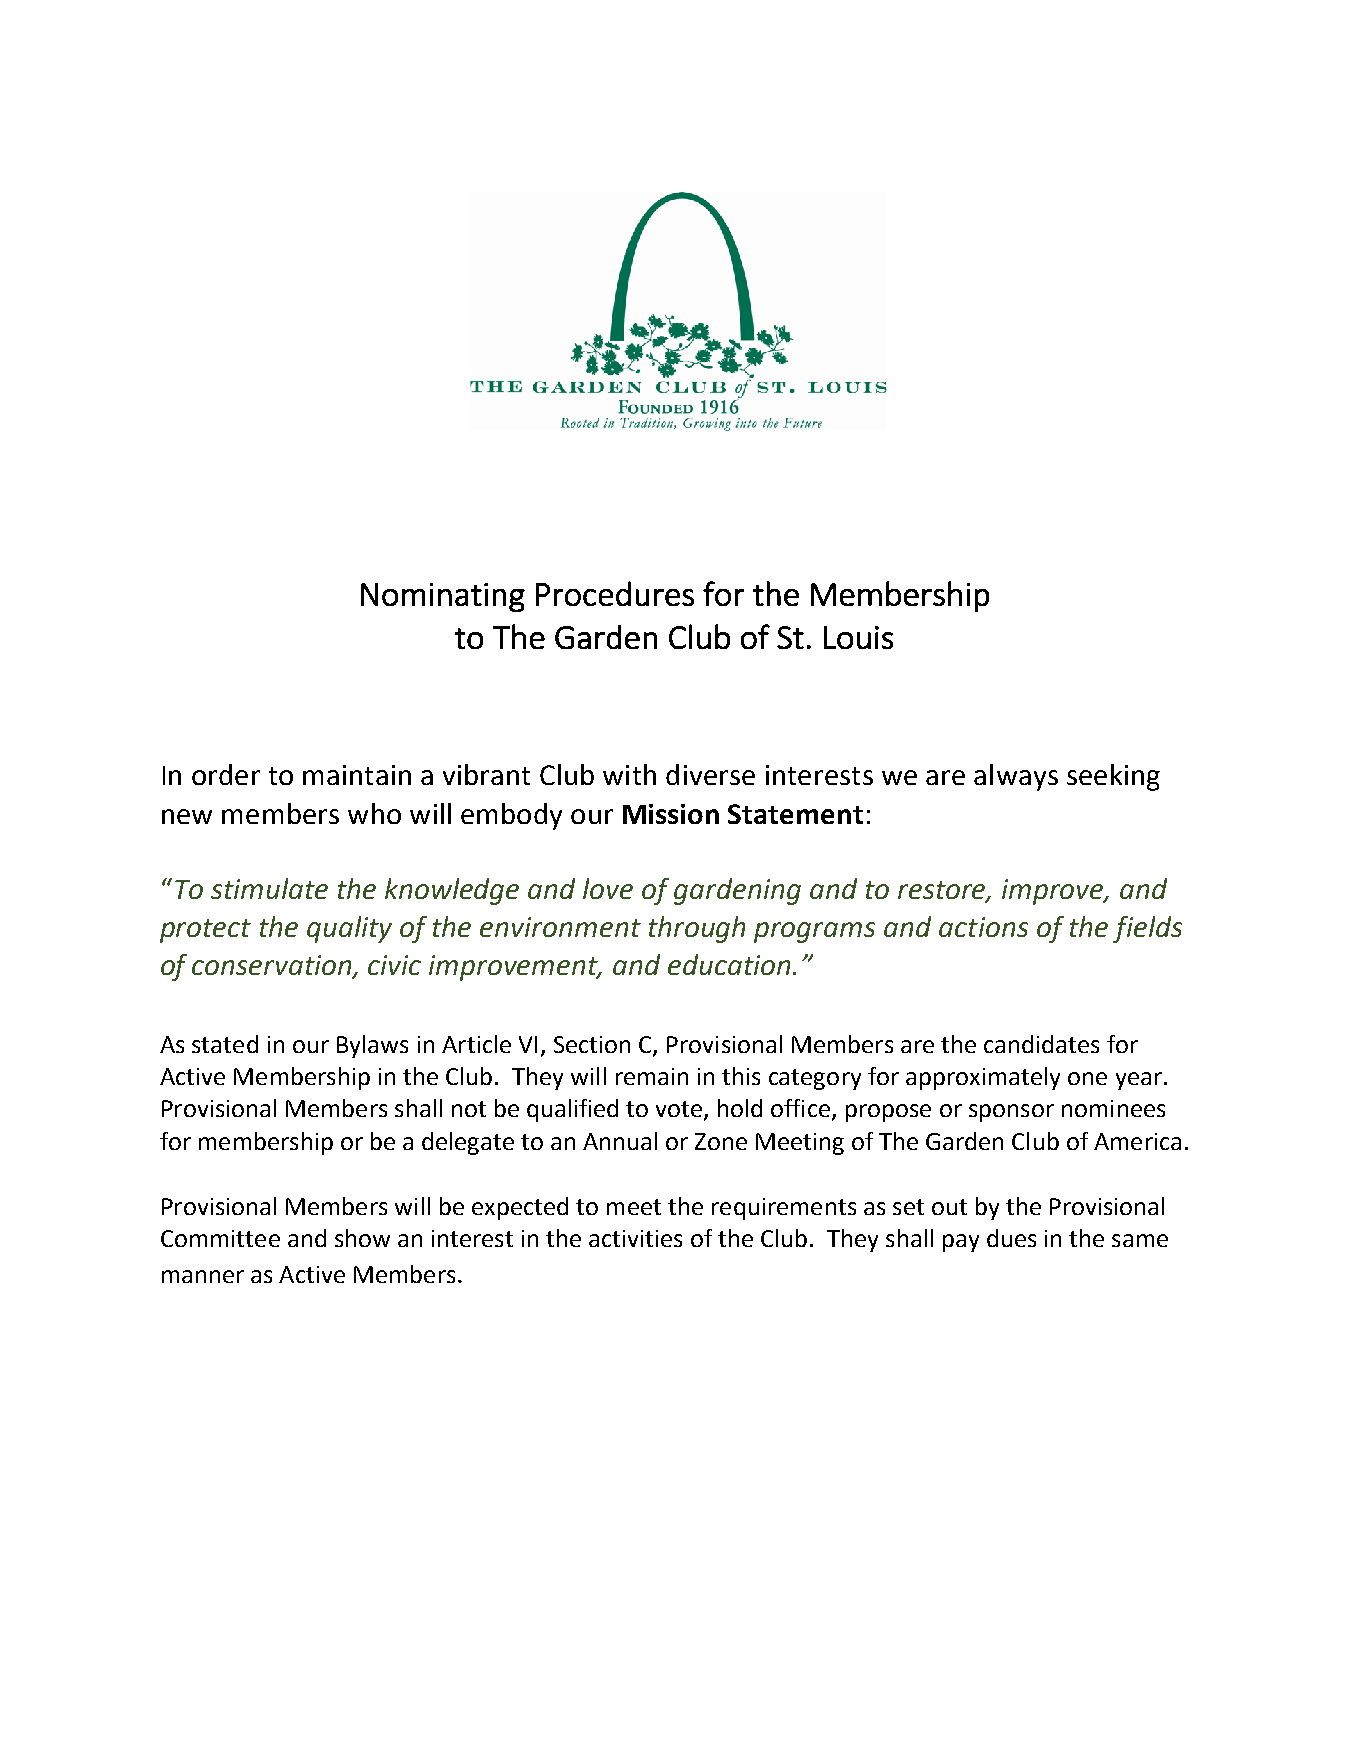 This screenshot has width=1357, height=1756. I want to click on Nominating, so click(443, 597).
